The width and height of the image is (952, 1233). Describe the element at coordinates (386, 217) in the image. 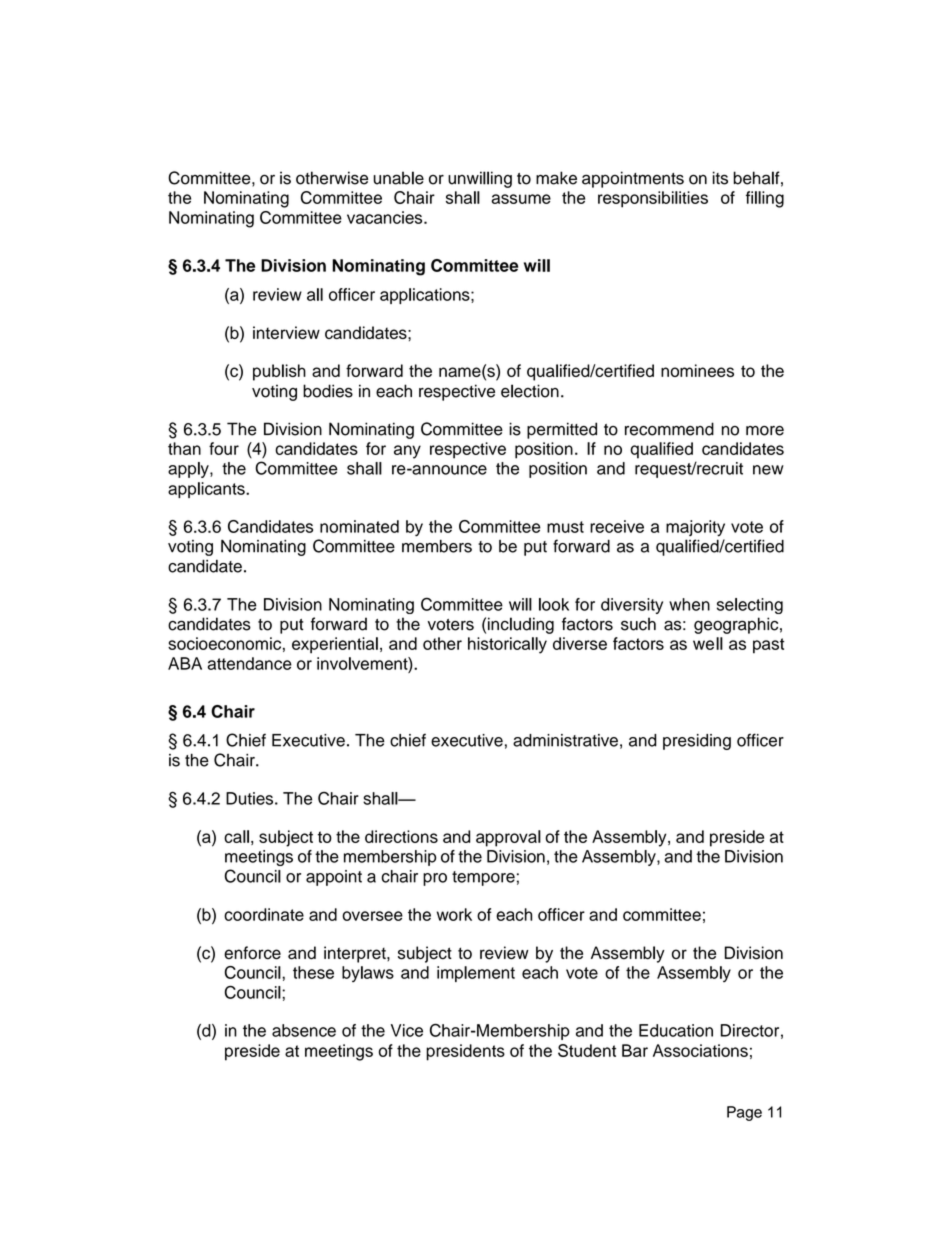

I see `vacancies` at that location.
